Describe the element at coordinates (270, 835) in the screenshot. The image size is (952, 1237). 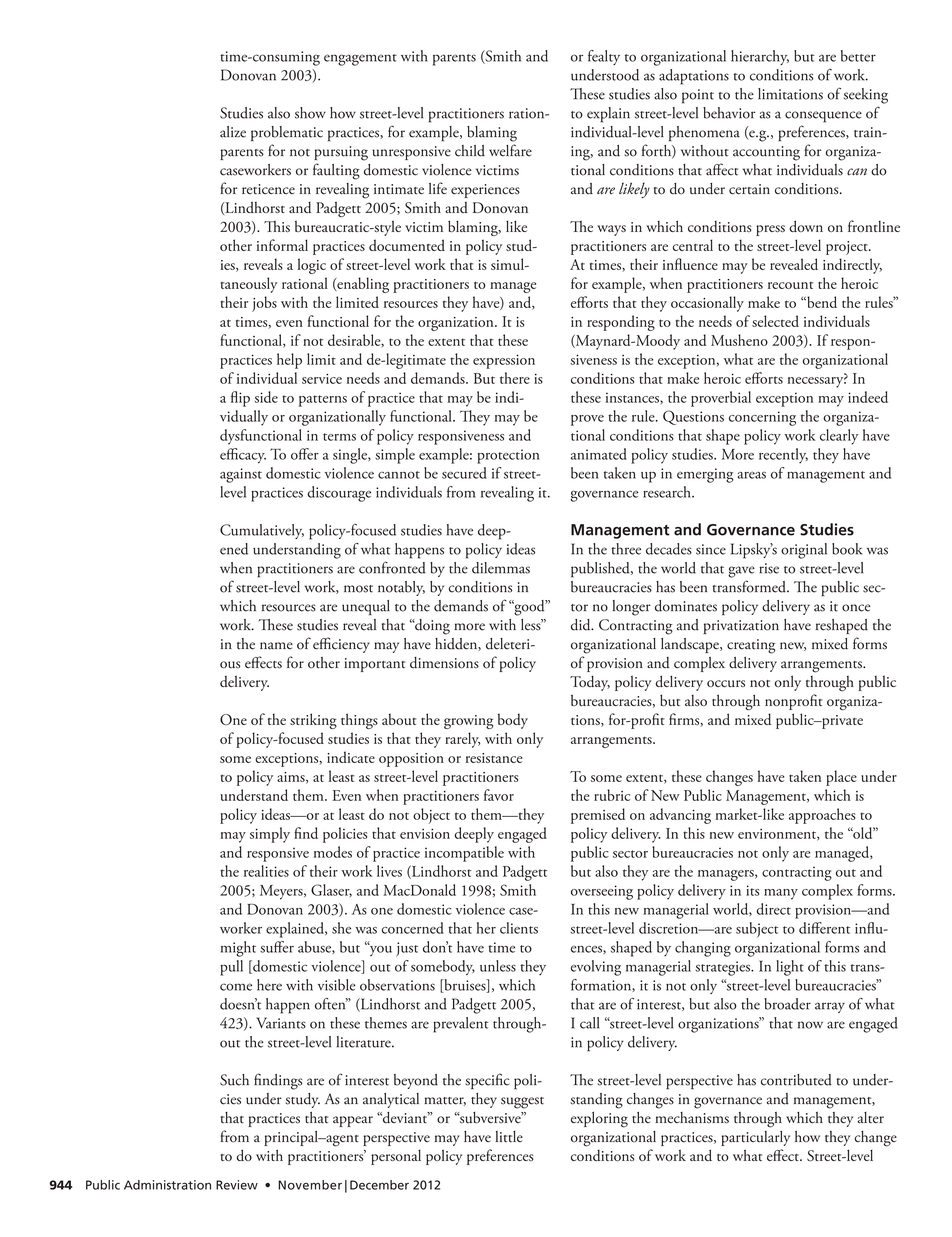
I see `simply` at that location.
